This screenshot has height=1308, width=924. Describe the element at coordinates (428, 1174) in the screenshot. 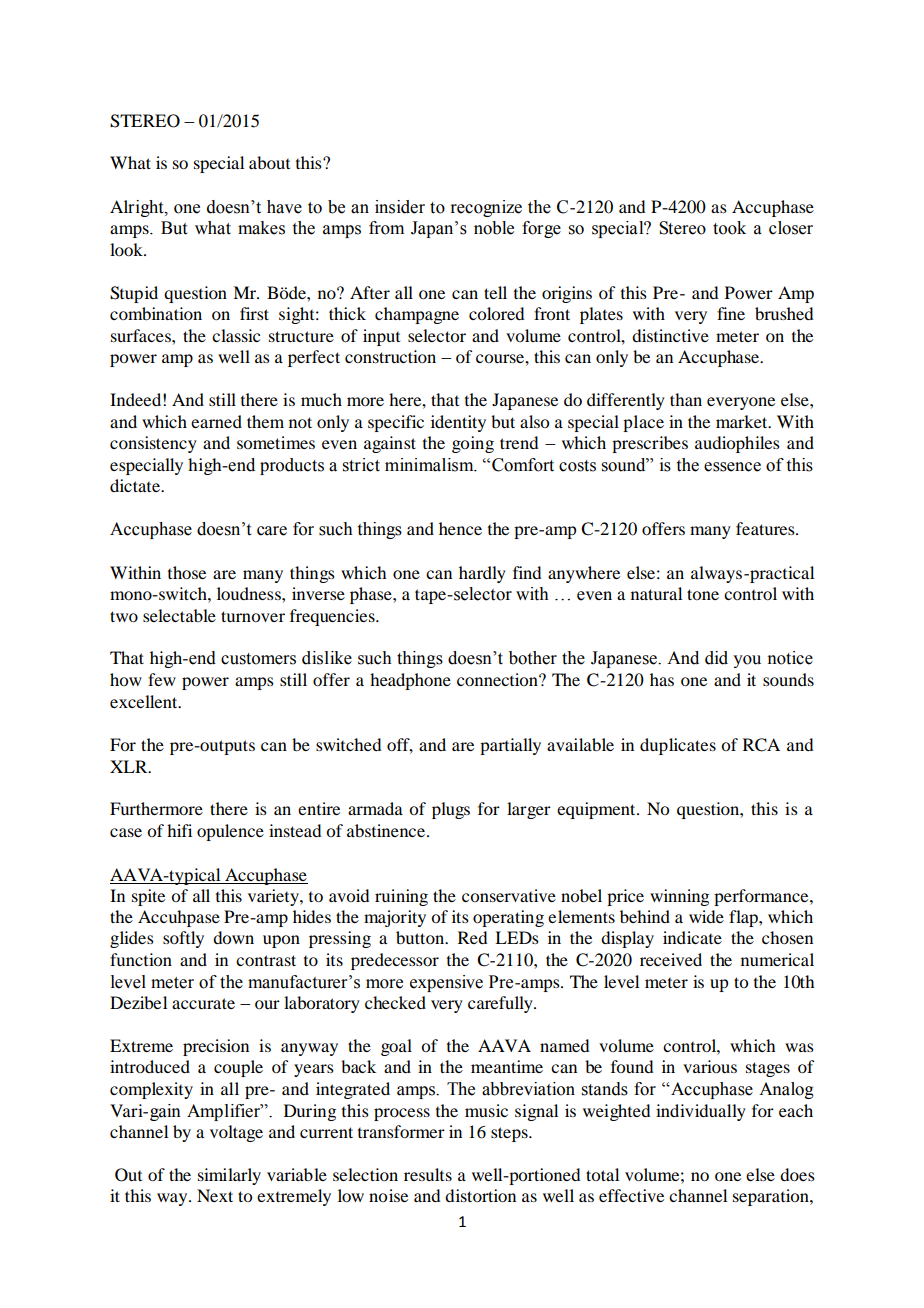

I see `results` at that location.
